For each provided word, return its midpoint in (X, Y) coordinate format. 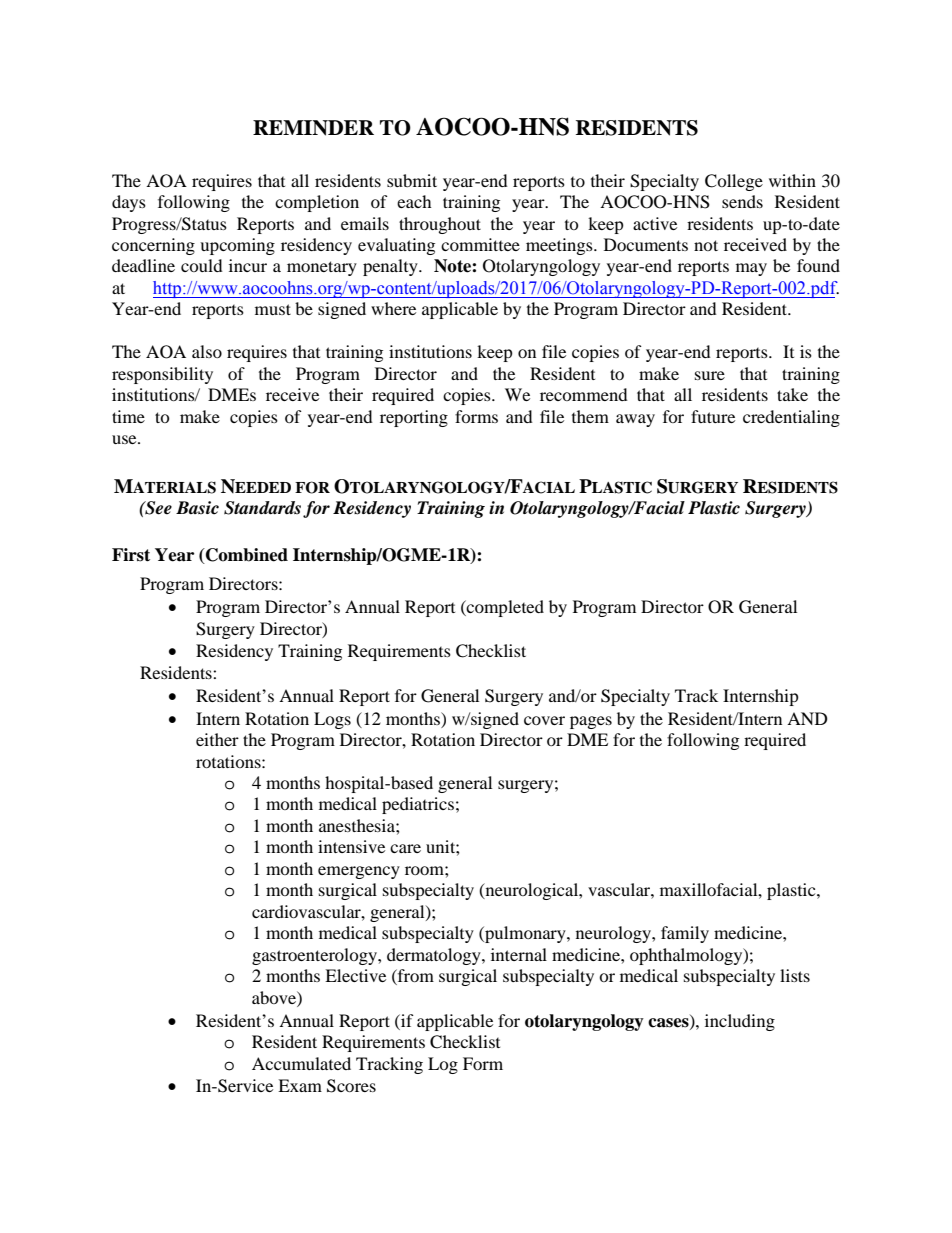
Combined (246, 556)
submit (412, 180)
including (740, 1022)
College (734, 182)
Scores (351, 1086)
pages (591, 722)
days (129, 203)
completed (504, 608)
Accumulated (301, 1063)
